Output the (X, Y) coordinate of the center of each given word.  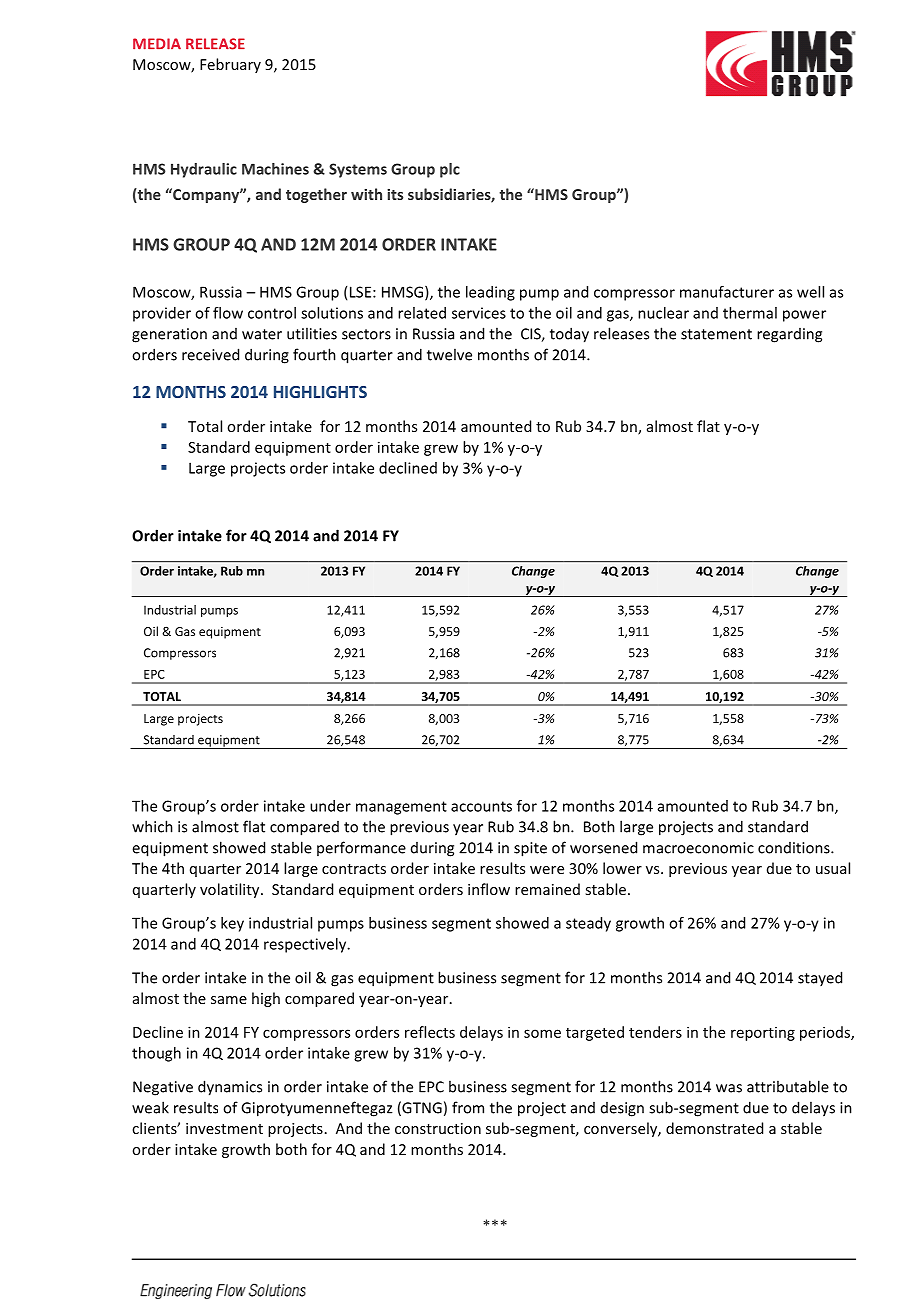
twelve (449, 354)
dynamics (230, 1088)
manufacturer (727, 292)
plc (450, 170)
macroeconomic (698, 848)
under (330, 806)
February (230, 65)
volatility (231, 890)
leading (490, 293)
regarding (789, 335)
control (272, 313)
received (210, 354)
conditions (795, 848)
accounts (481, 806)
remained (547, 889)
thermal (750, 313)
